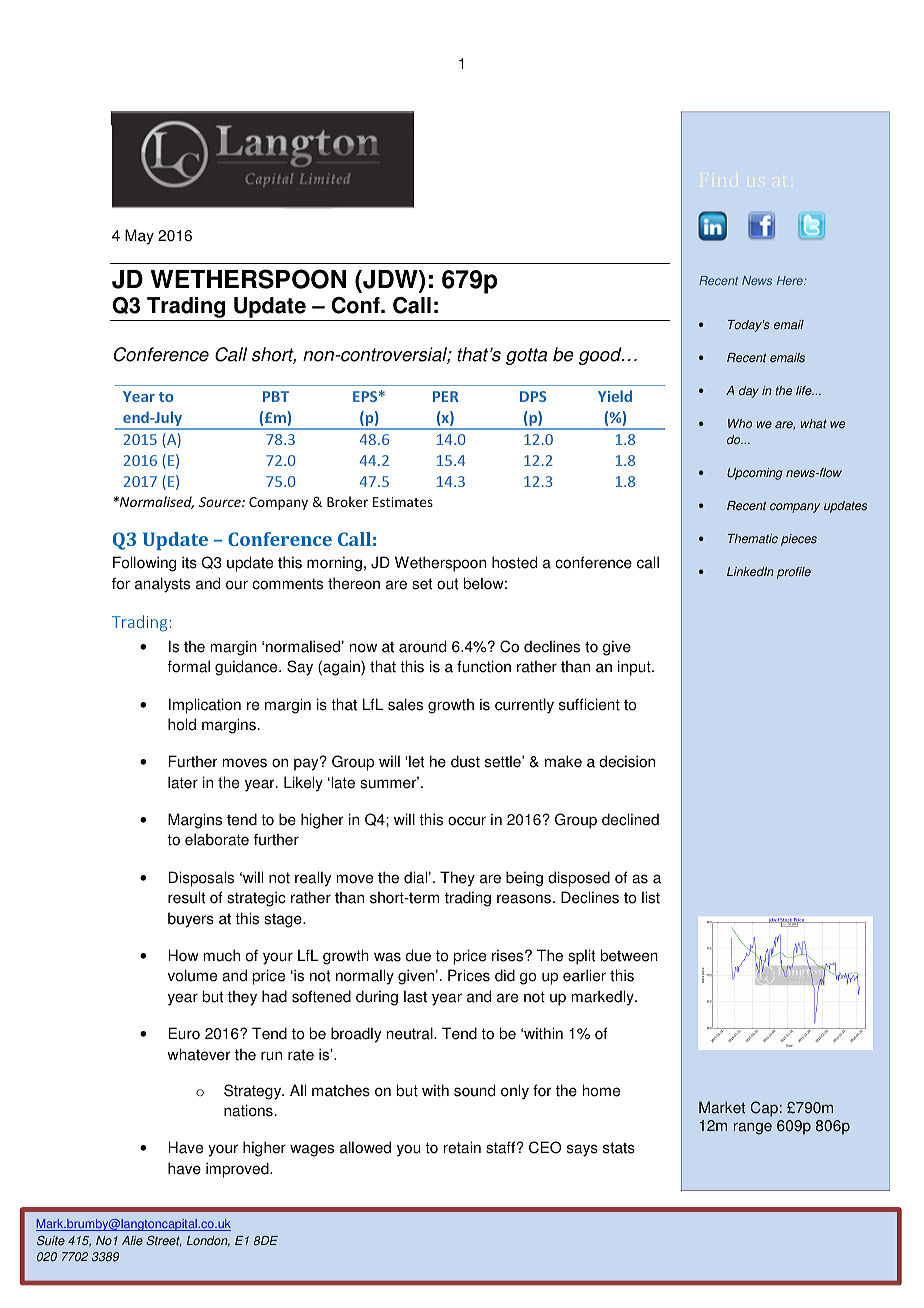 Image resolution: width=924 pixels, height=1308 pixels. Describe the element at coordinates (627, 761) in the document. I see `decision` at that location.
